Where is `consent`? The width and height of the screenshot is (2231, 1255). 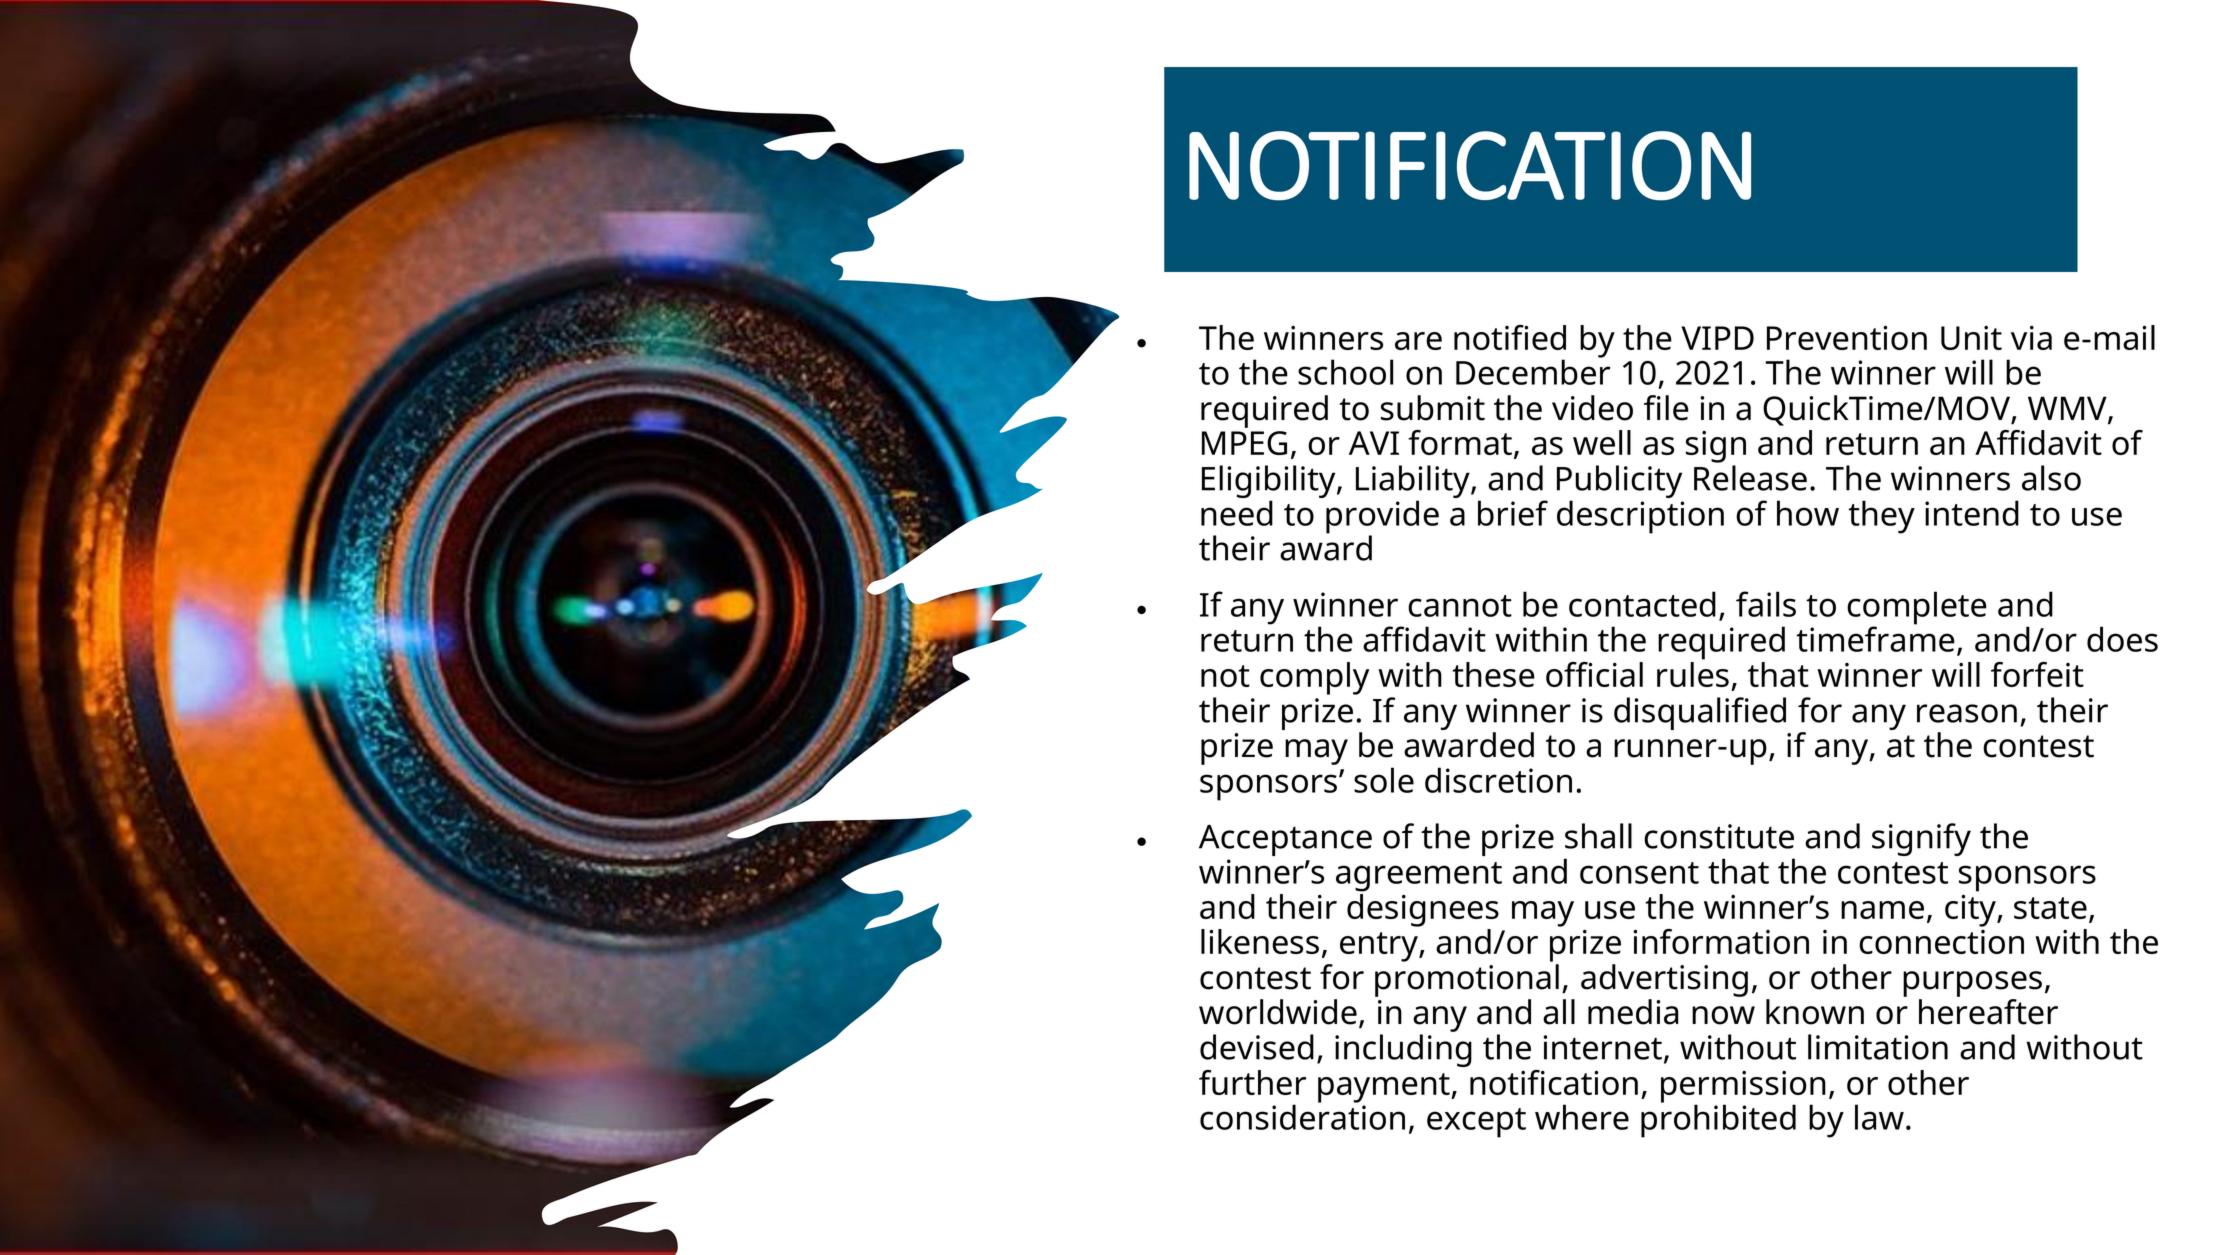 consent is located at coordinates (1639, 873).
